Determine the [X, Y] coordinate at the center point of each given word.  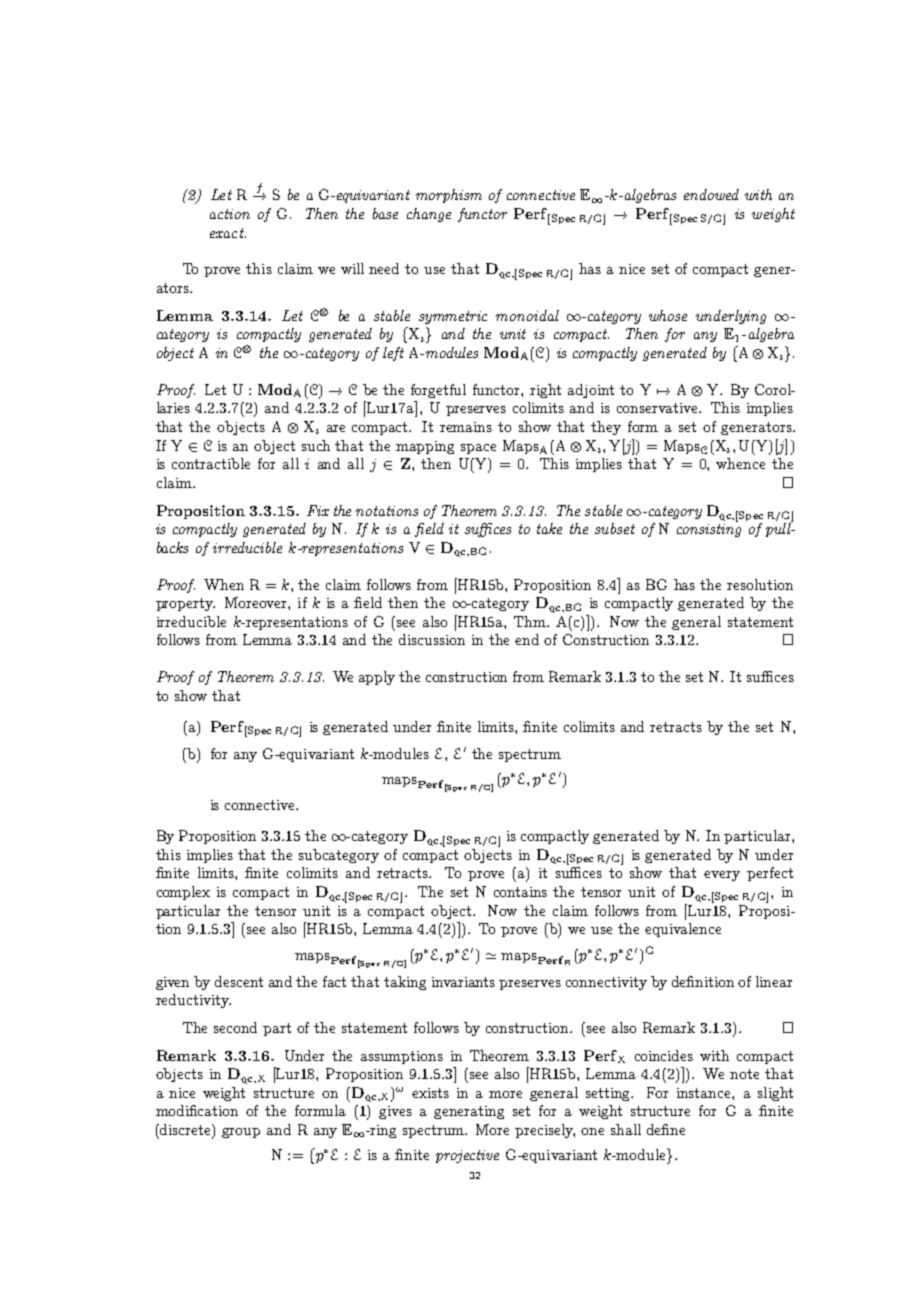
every [722, 876]
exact [228, 233]
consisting [709, 530]
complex [183, 893]
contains [520, 892]
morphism [449, 196]
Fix [318, 510]
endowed [711, 194]
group [241, 1133]
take [549, 528]
